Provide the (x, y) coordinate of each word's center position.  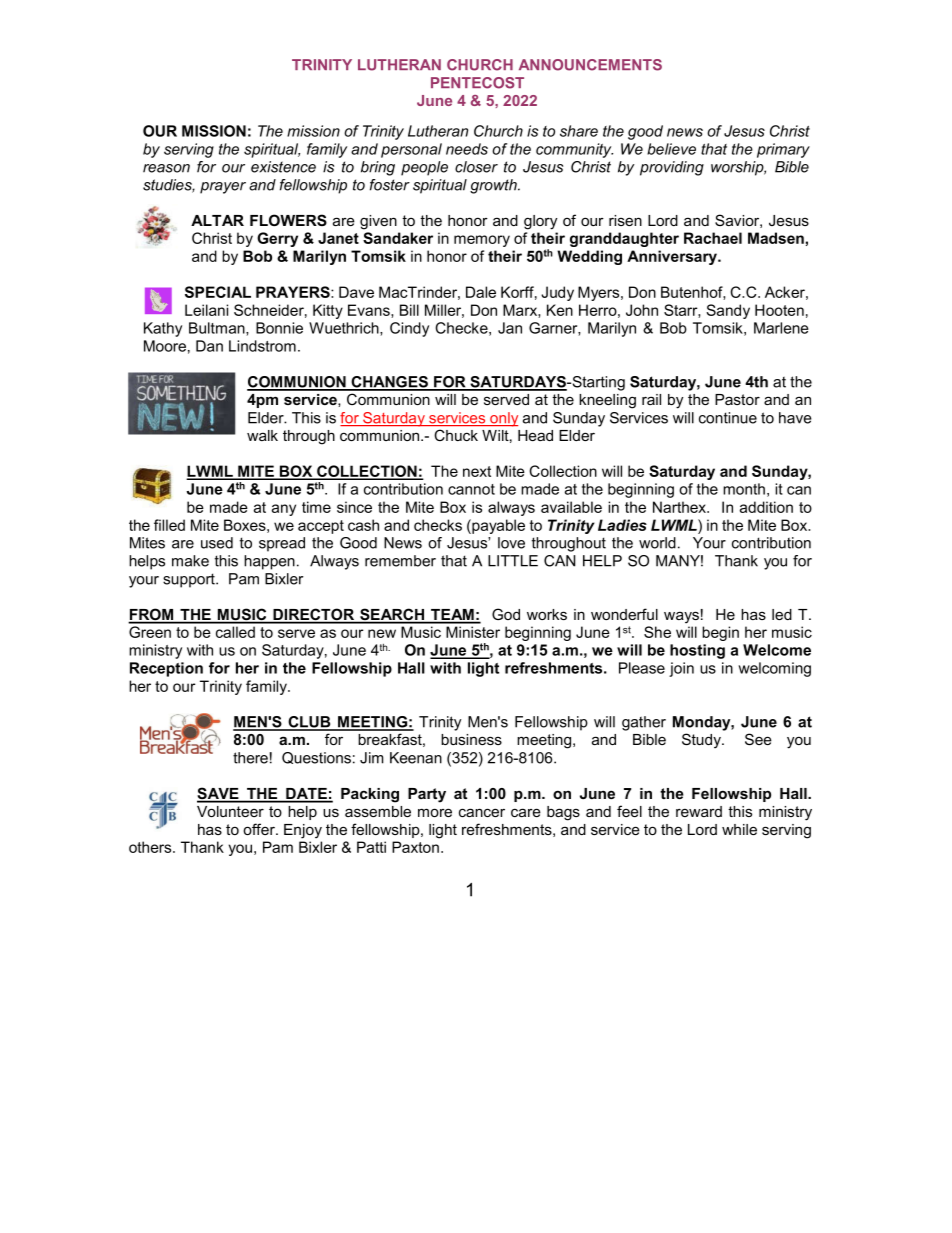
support (190, 580)
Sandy (728, 311)
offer (260, 829)
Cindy (409, 329)
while (739, 829)
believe (671, 149)
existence (283, 167)
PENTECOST (477, 83)
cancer (482, 812)
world (657, 543)
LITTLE (513, 561)
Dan (209, 346)
